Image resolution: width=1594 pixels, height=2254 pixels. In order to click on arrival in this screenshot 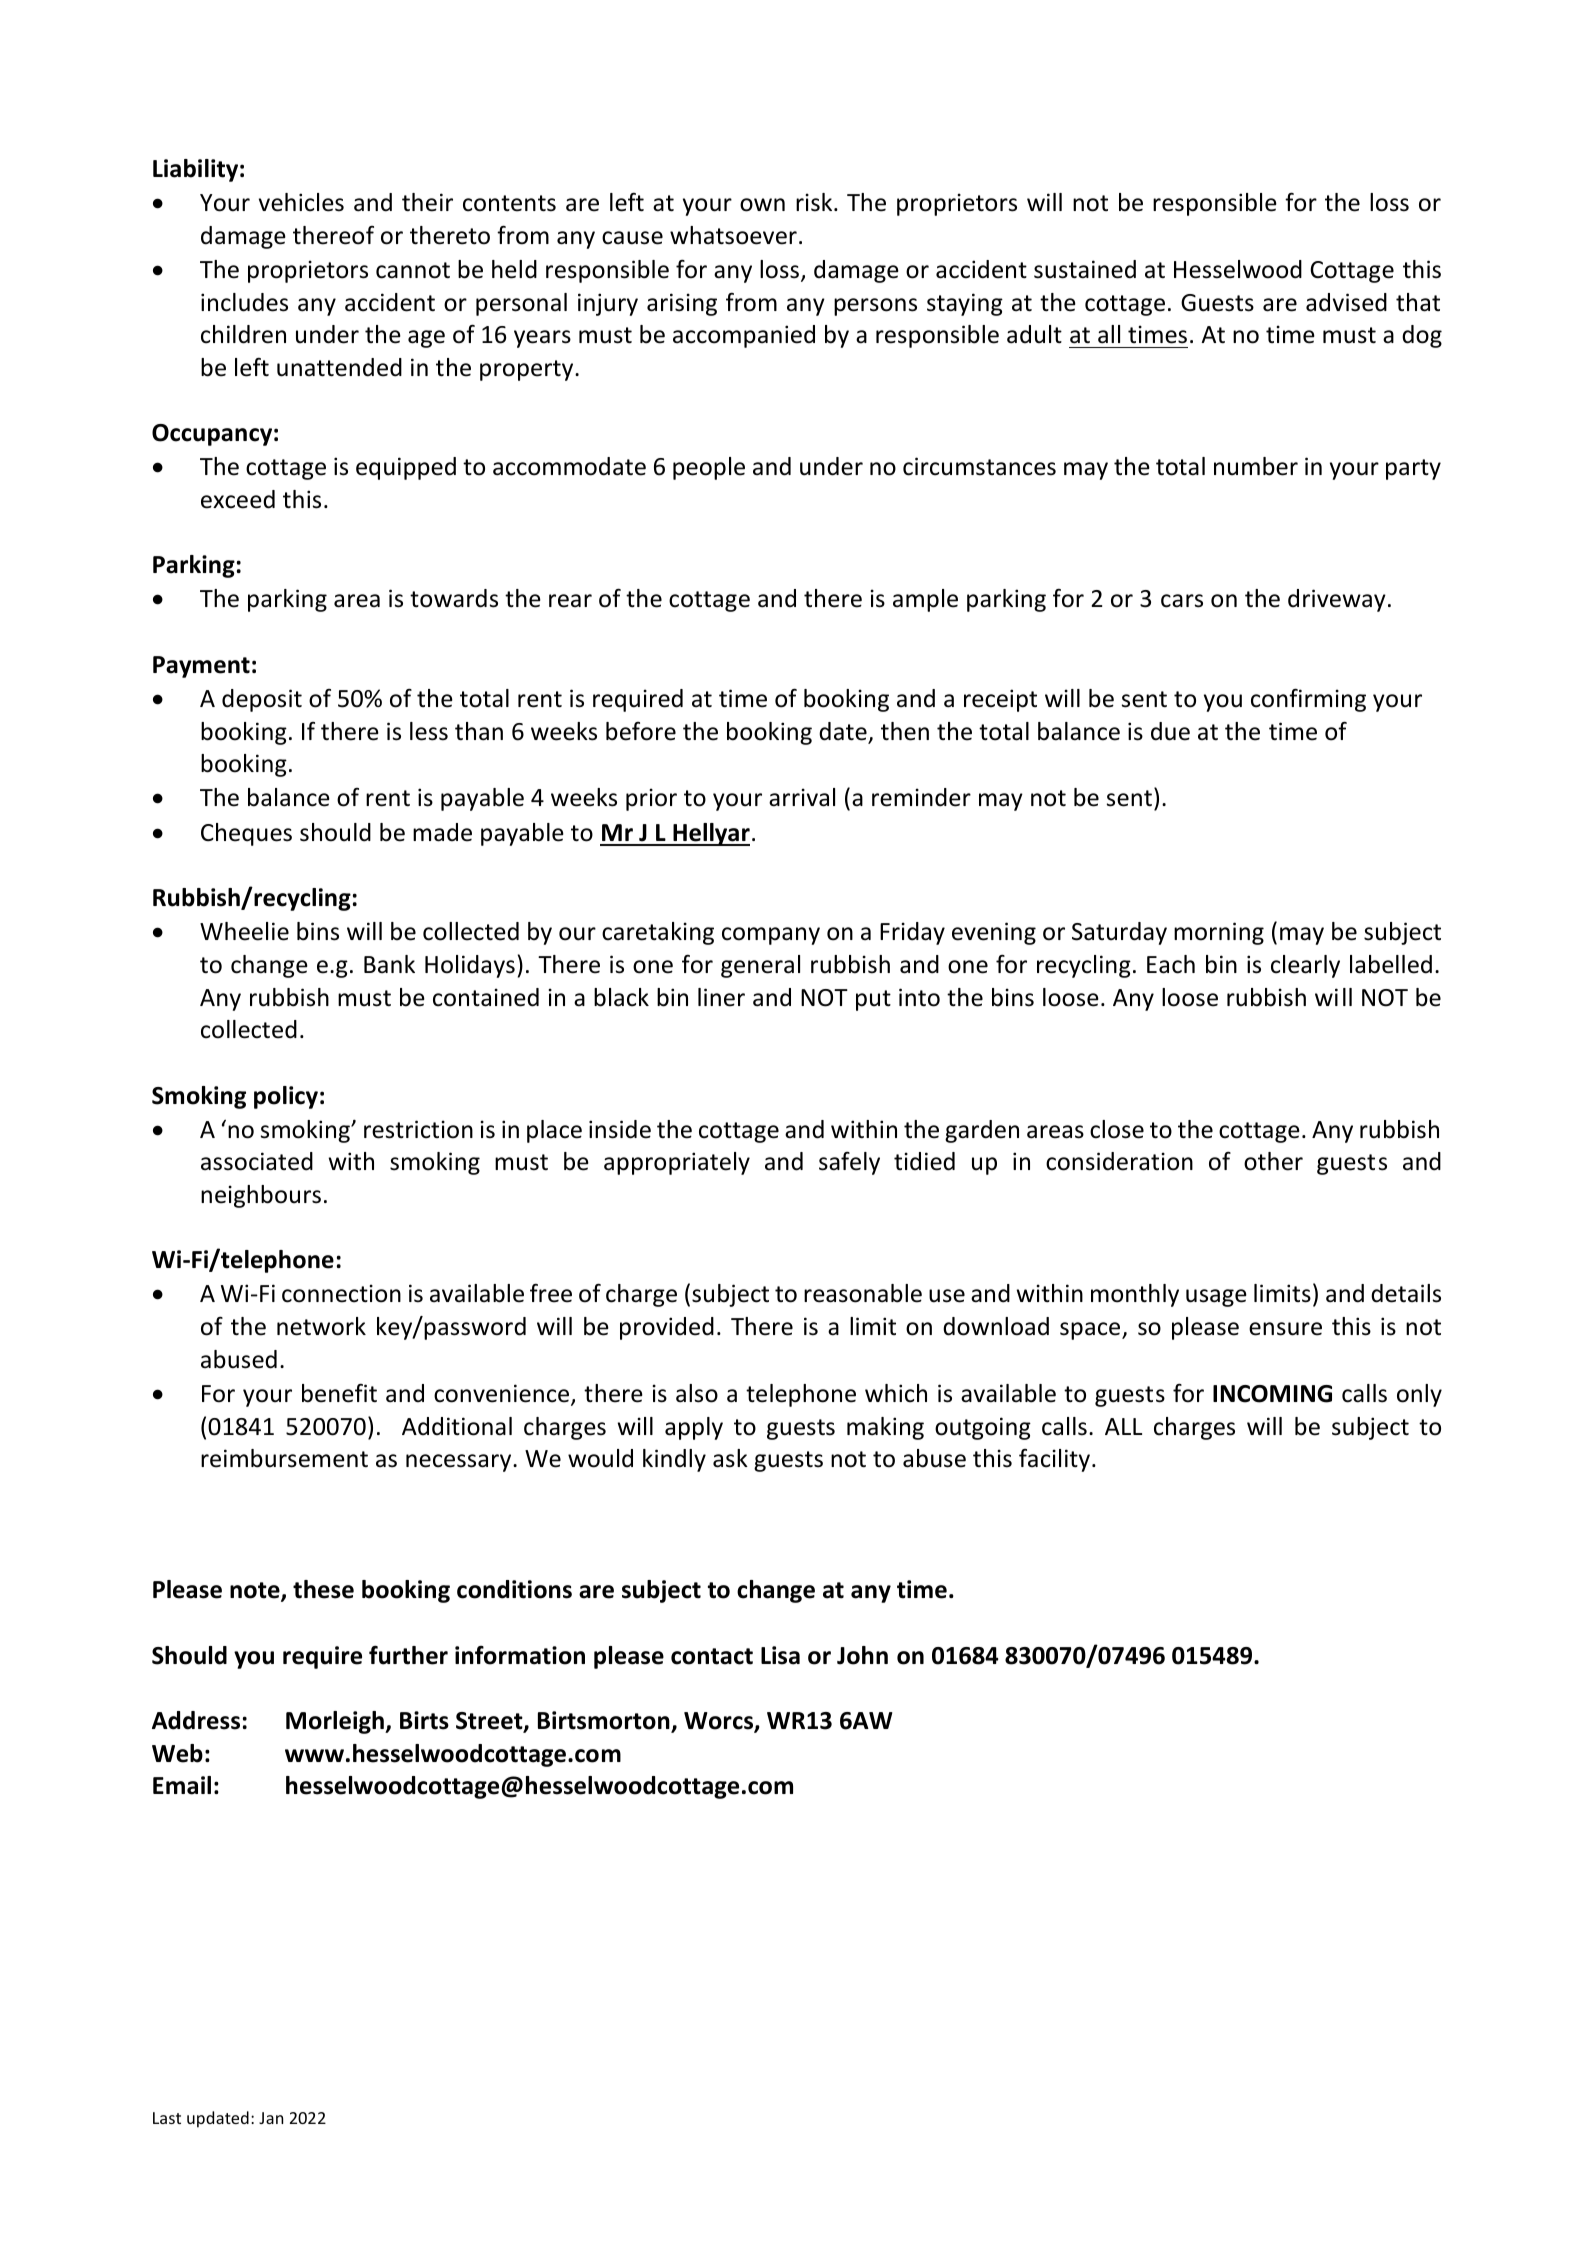, I will do `click(802, 797)`.
